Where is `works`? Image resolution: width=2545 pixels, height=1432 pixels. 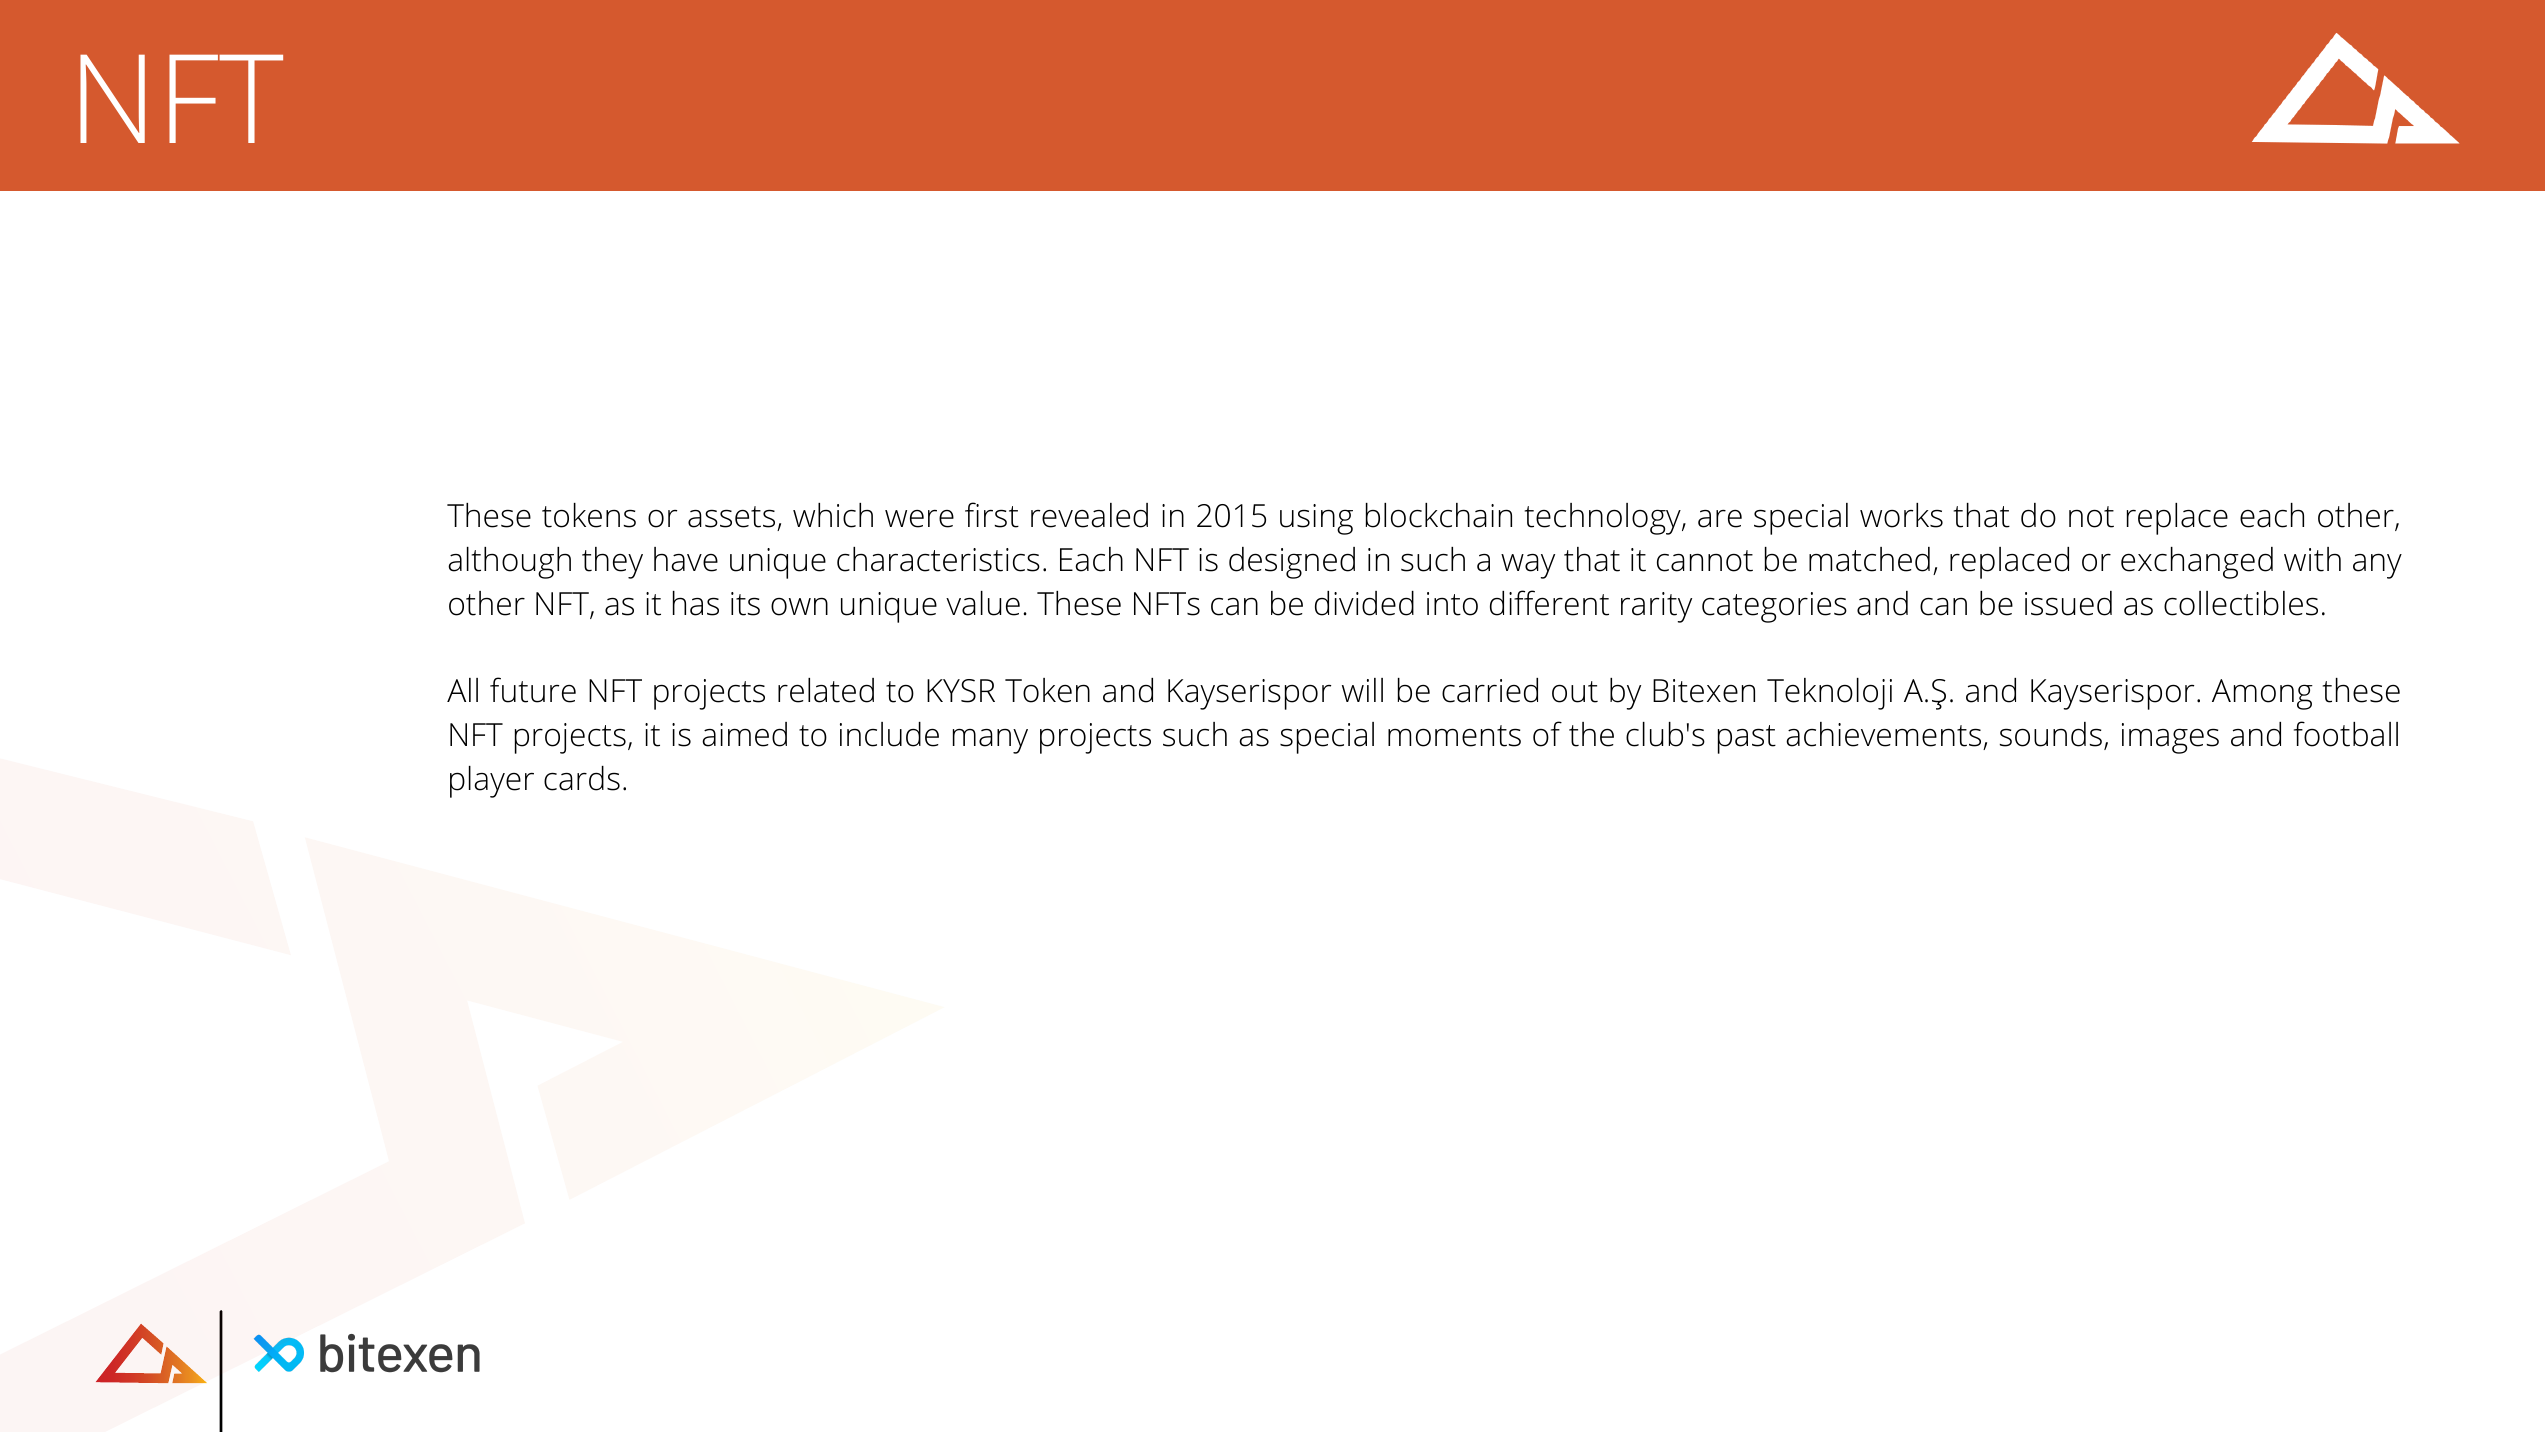 works is located at coordinates (1901, 515).
